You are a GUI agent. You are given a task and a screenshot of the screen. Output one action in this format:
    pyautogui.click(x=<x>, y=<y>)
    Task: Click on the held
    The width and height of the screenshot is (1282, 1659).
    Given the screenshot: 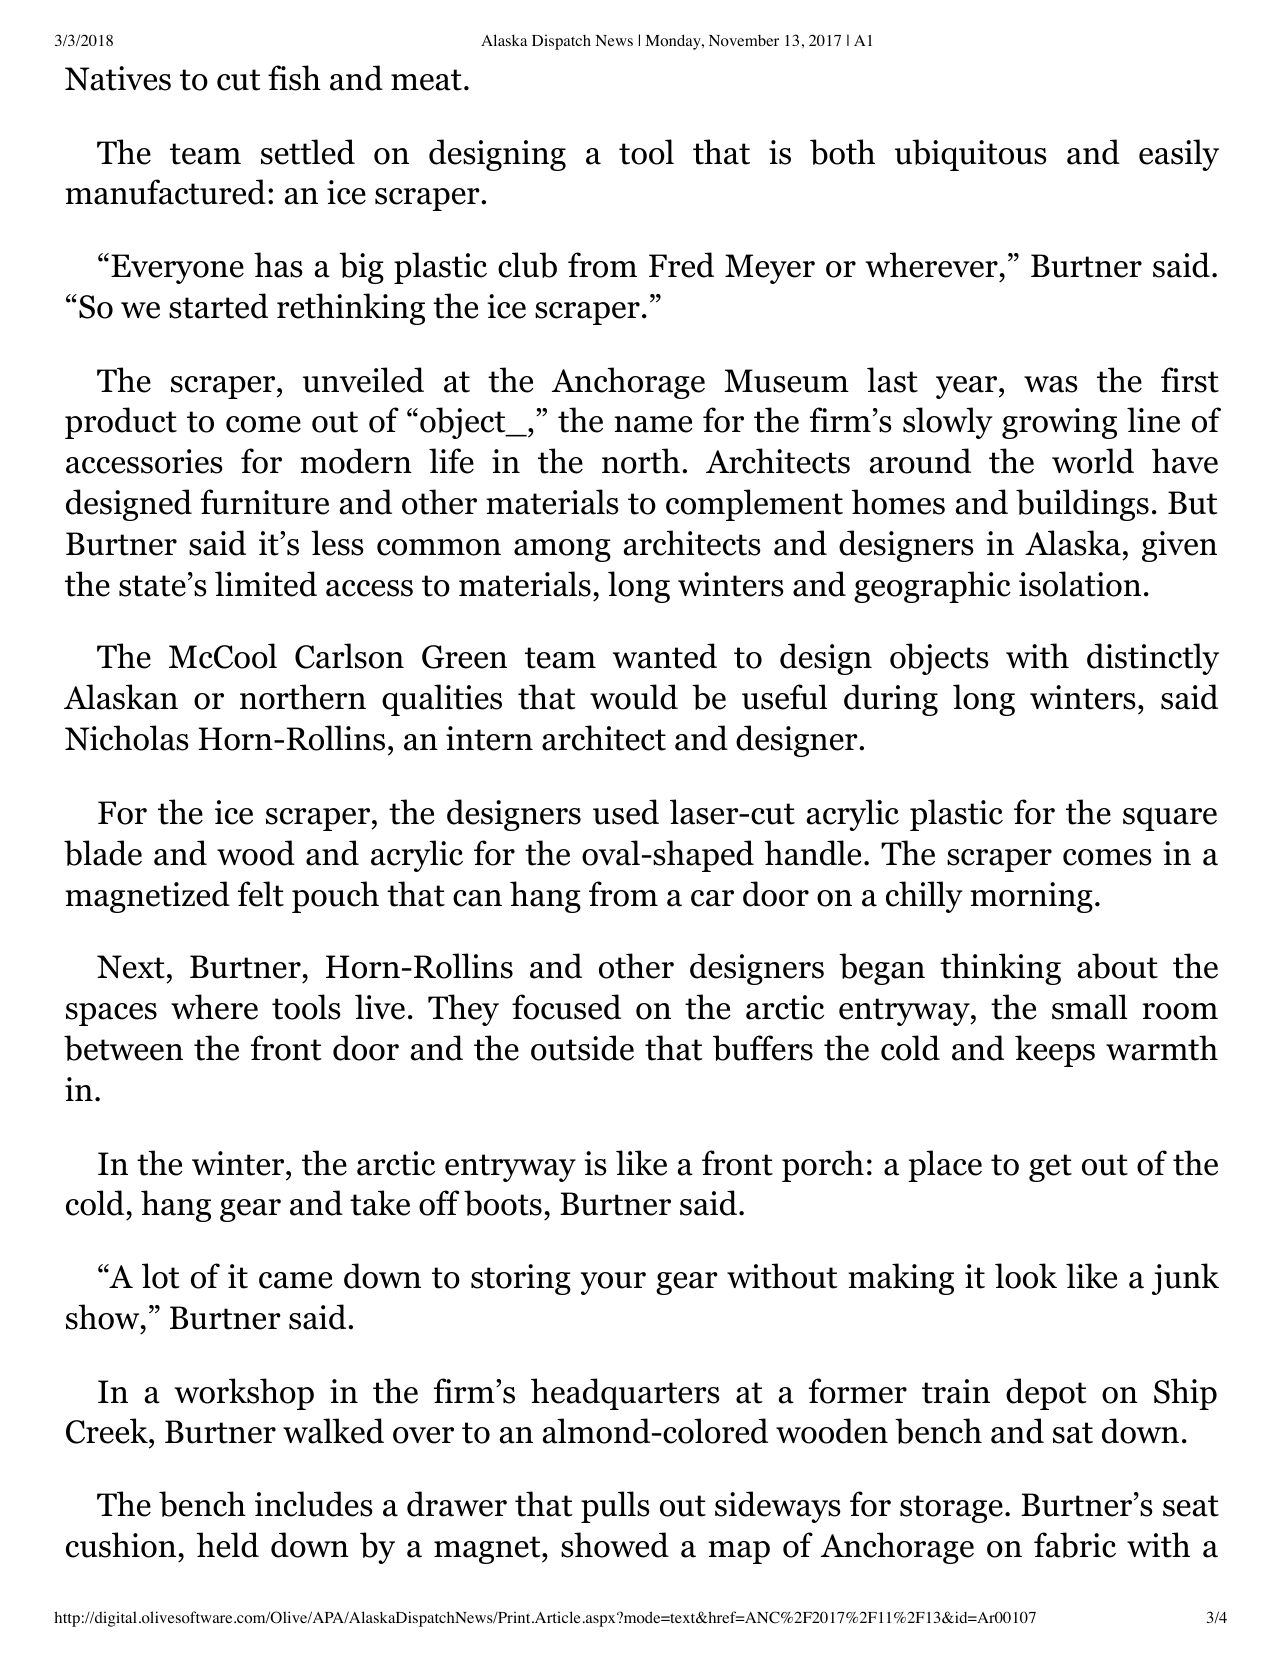 What is the action you would take?
    pyautogui.click(x=228, y=1545)
